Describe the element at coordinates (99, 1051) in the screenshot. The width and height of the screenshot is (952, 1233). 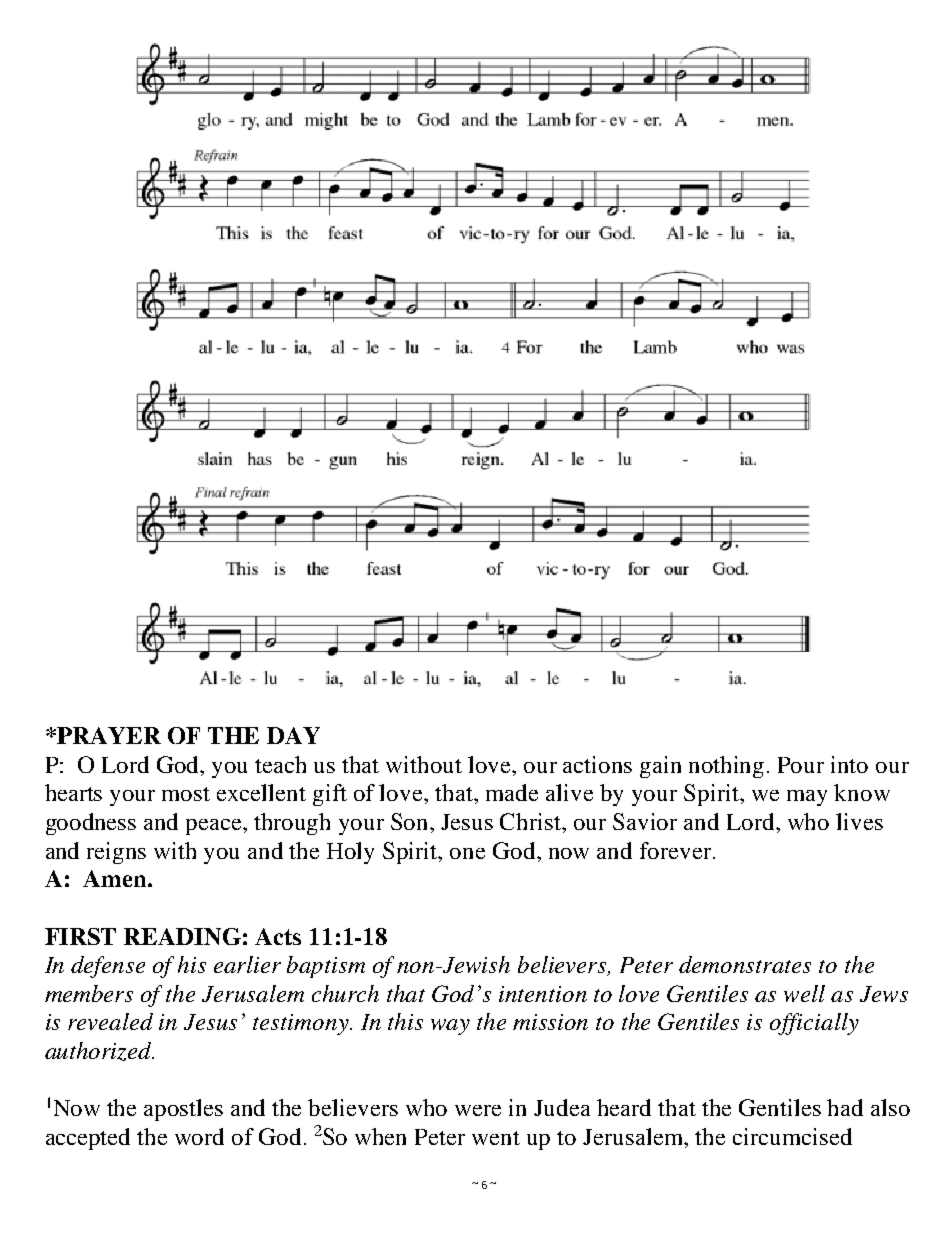
I see `authorized` at that location.
